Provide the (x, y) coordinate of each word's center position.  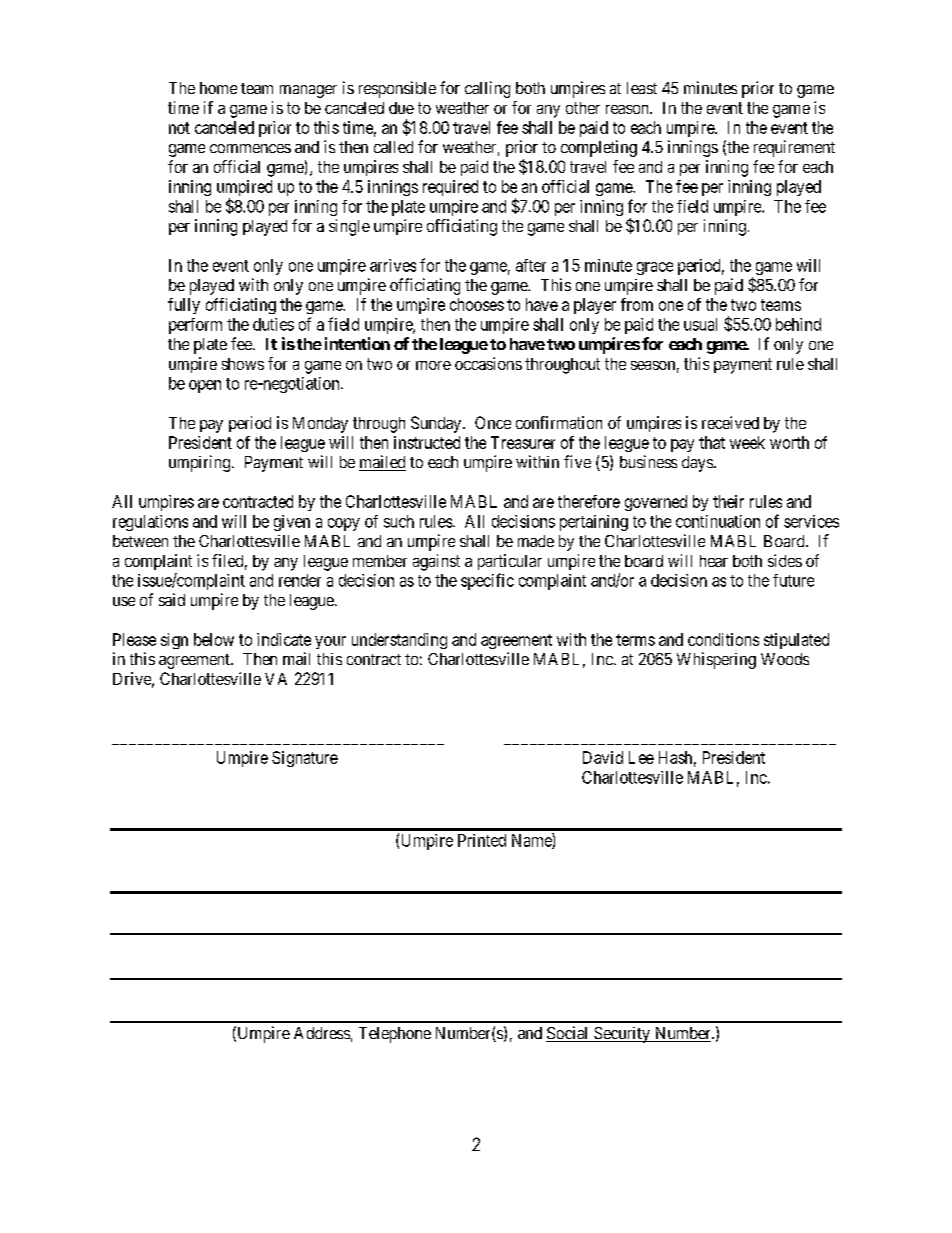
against (436, 562)
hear (714, 561)
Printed (482, 840)
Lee (641, 757)
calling (487, 89)
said (172, 599)
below (214, 639)
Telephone (395, 1035)
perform (195, 326)
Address (322, 1033)
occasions (488, 363)
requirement (794, 148)
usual (700, 324)
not (179, 128)
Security (622, 1035)
